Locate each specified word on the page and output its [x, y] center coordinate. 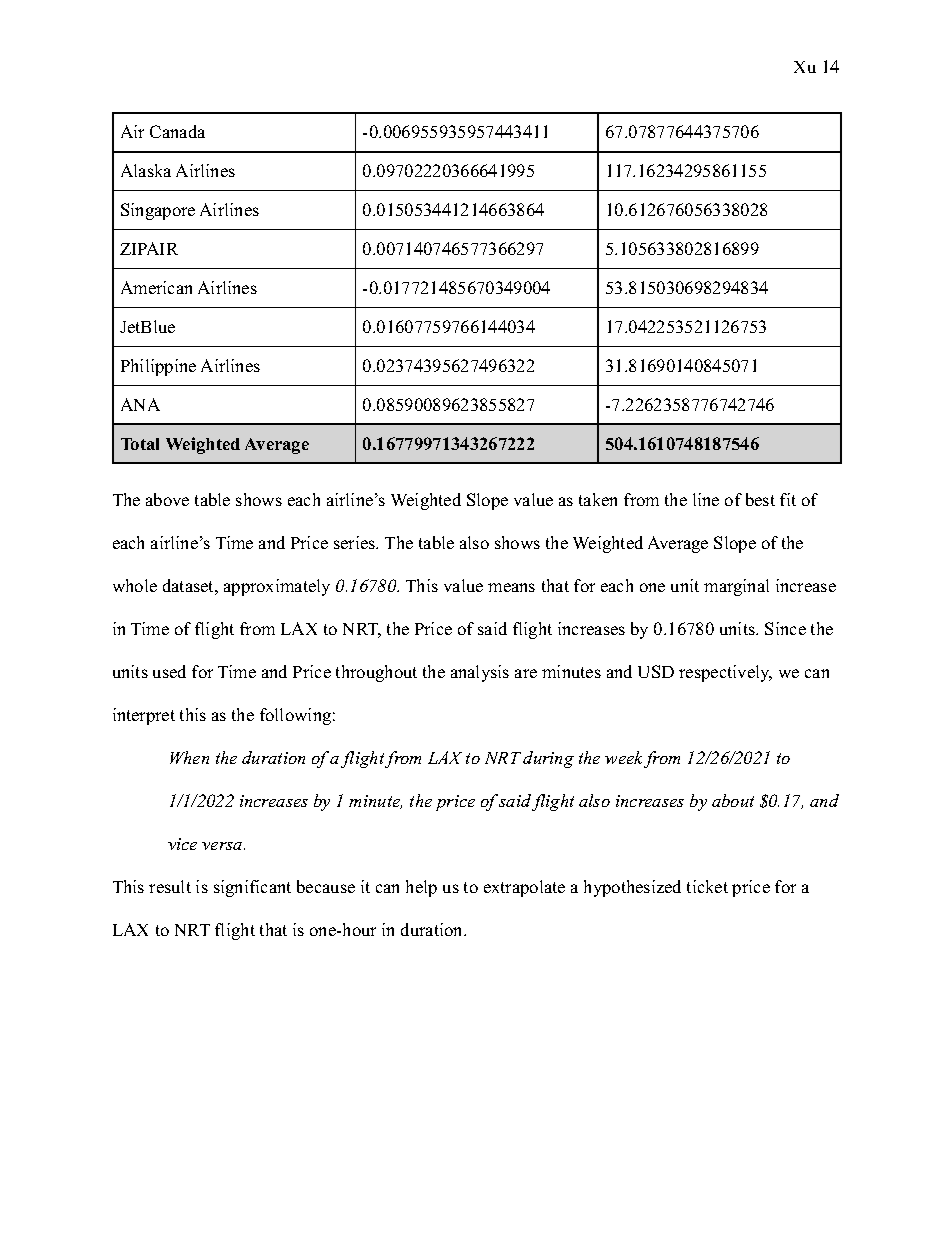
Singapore [158, 211]
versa [223, 846]
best [760, 499]
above [167, 499]
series [356, 542]
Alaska [146, 170]
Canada [177, 131]
